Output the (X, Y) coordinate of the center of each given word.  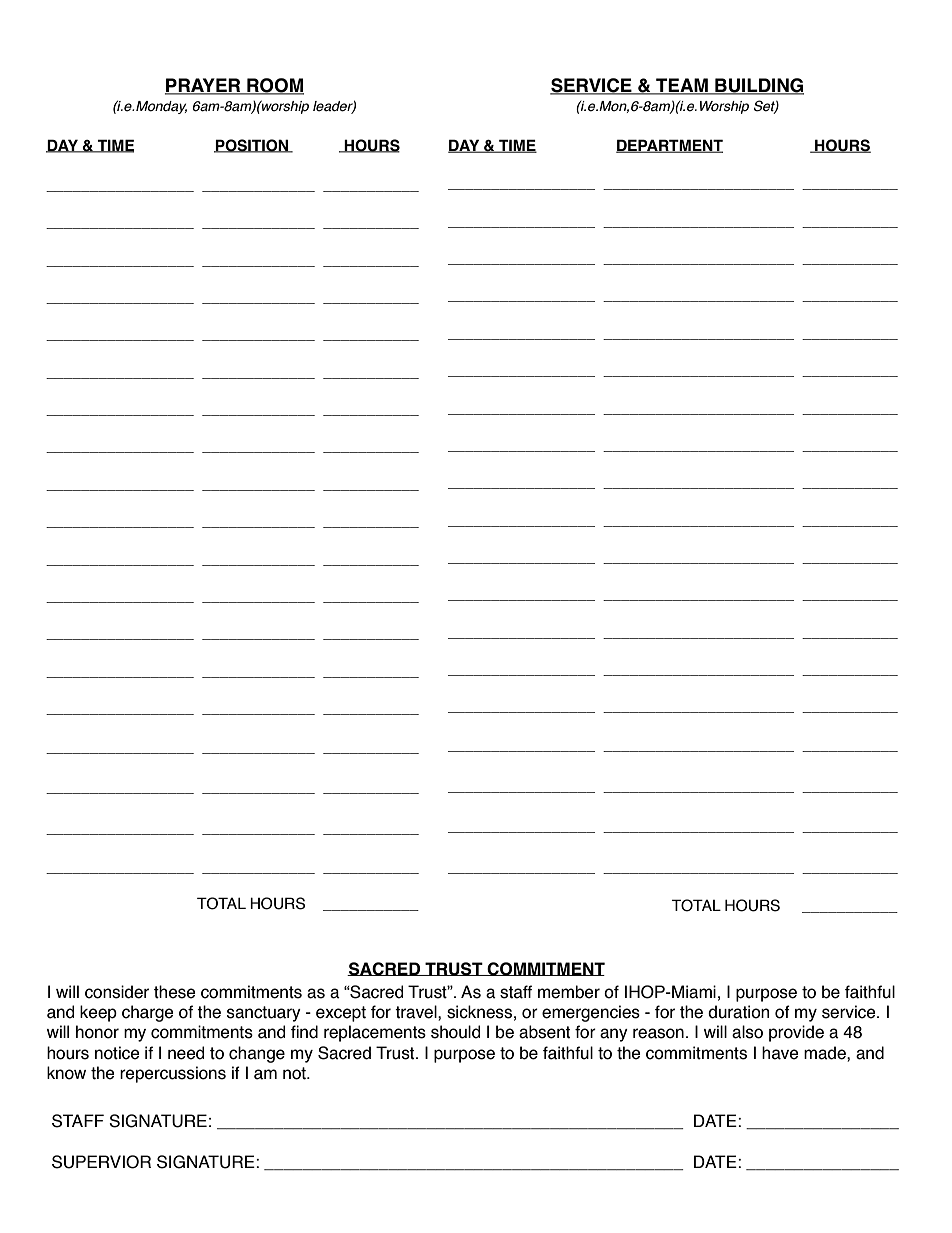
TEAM (682, 86)
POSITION (252, 146)
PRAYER (204, 86)
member (569, 992)
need (186, 1053)
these (175, 992)
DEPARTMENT (669, 146)
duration (738, 1012)
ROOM (274, 86)
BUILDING (758, 86)
